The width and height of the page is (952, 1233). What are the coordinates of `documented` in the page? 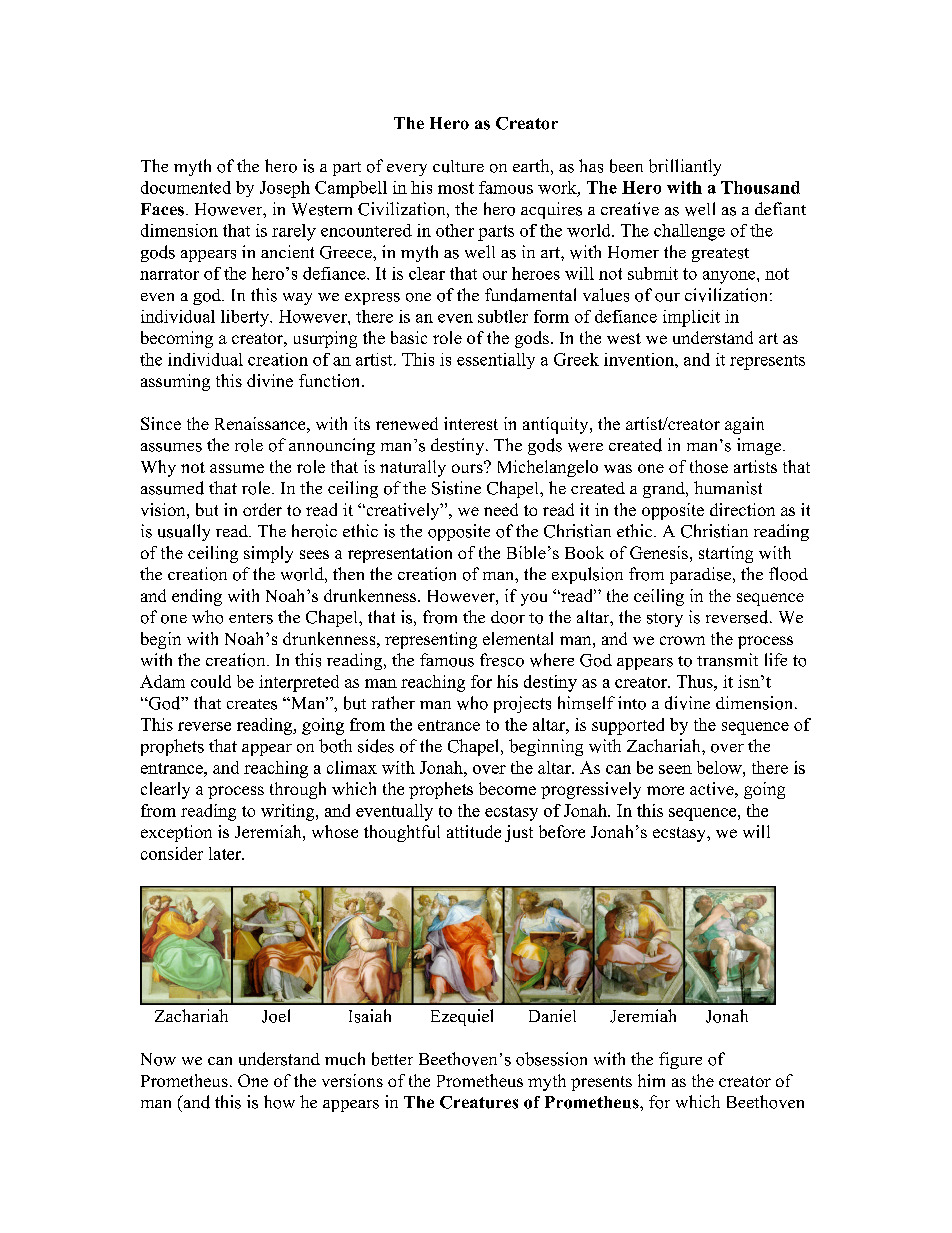 It's located at (186, 187).
